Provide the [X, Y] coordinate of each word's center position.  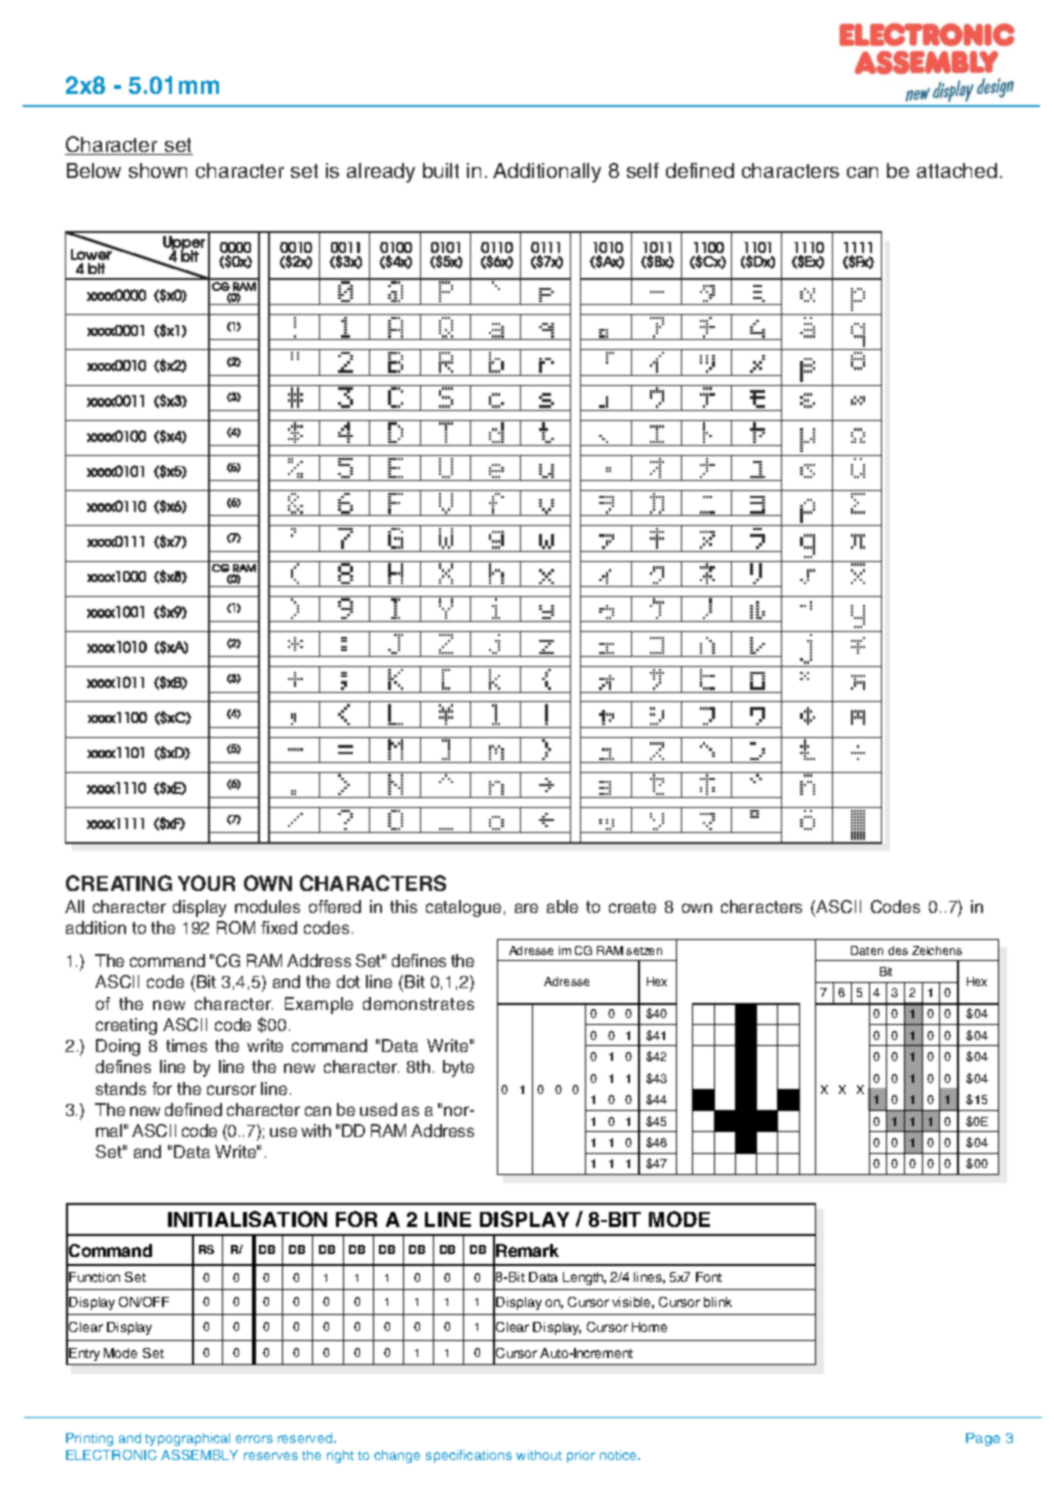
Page [983, 1439]
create [632, 907]
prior [581, 1456]
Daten [867, 950]
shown [158, 170]
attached [957, 170]
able [562, 906]
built [441, 170]
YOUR [206, 883]
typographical [187, 1439]
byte [458, 1068]
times [186, 1045]
